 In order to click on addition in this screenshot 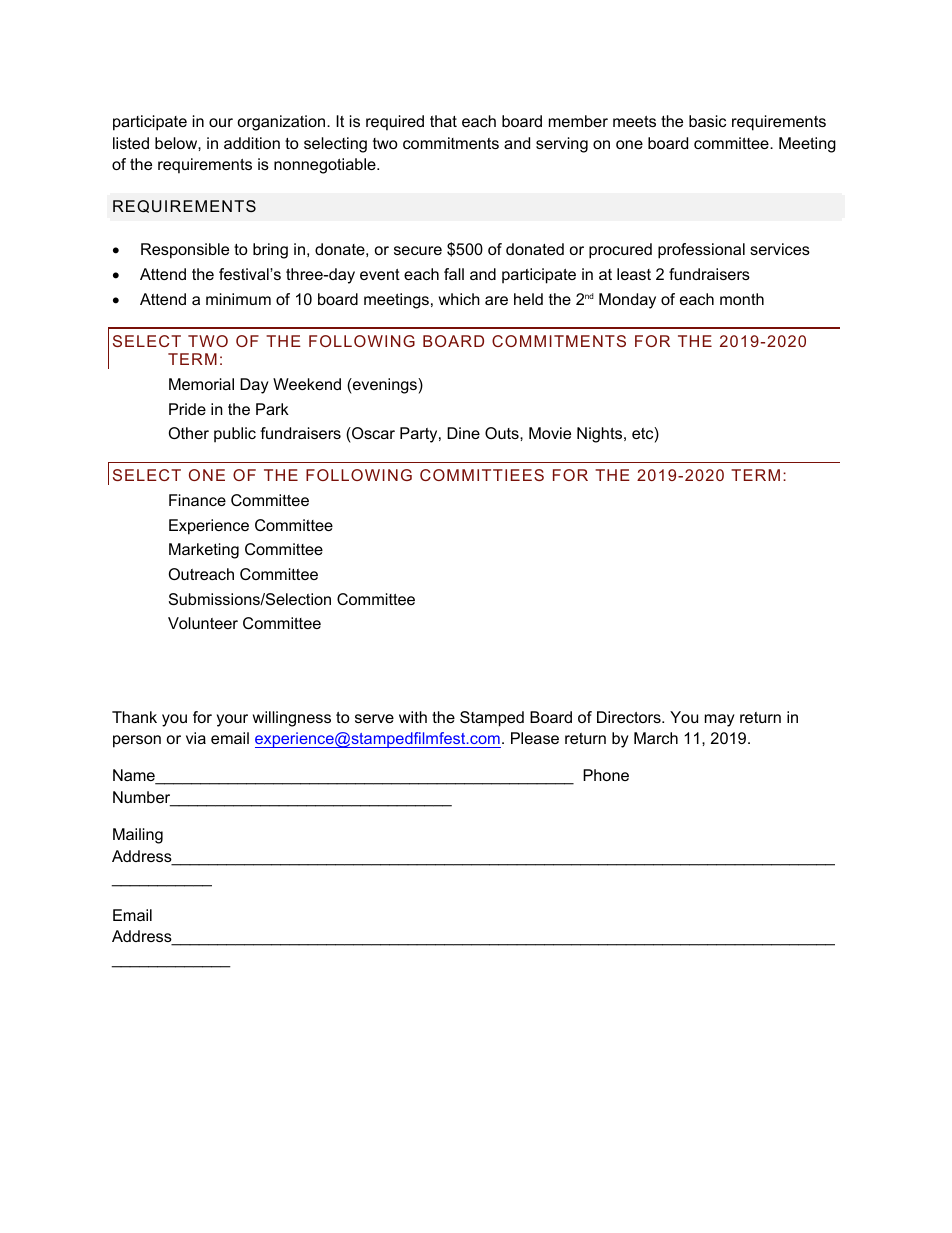, I will do `click(252, 143)`.
